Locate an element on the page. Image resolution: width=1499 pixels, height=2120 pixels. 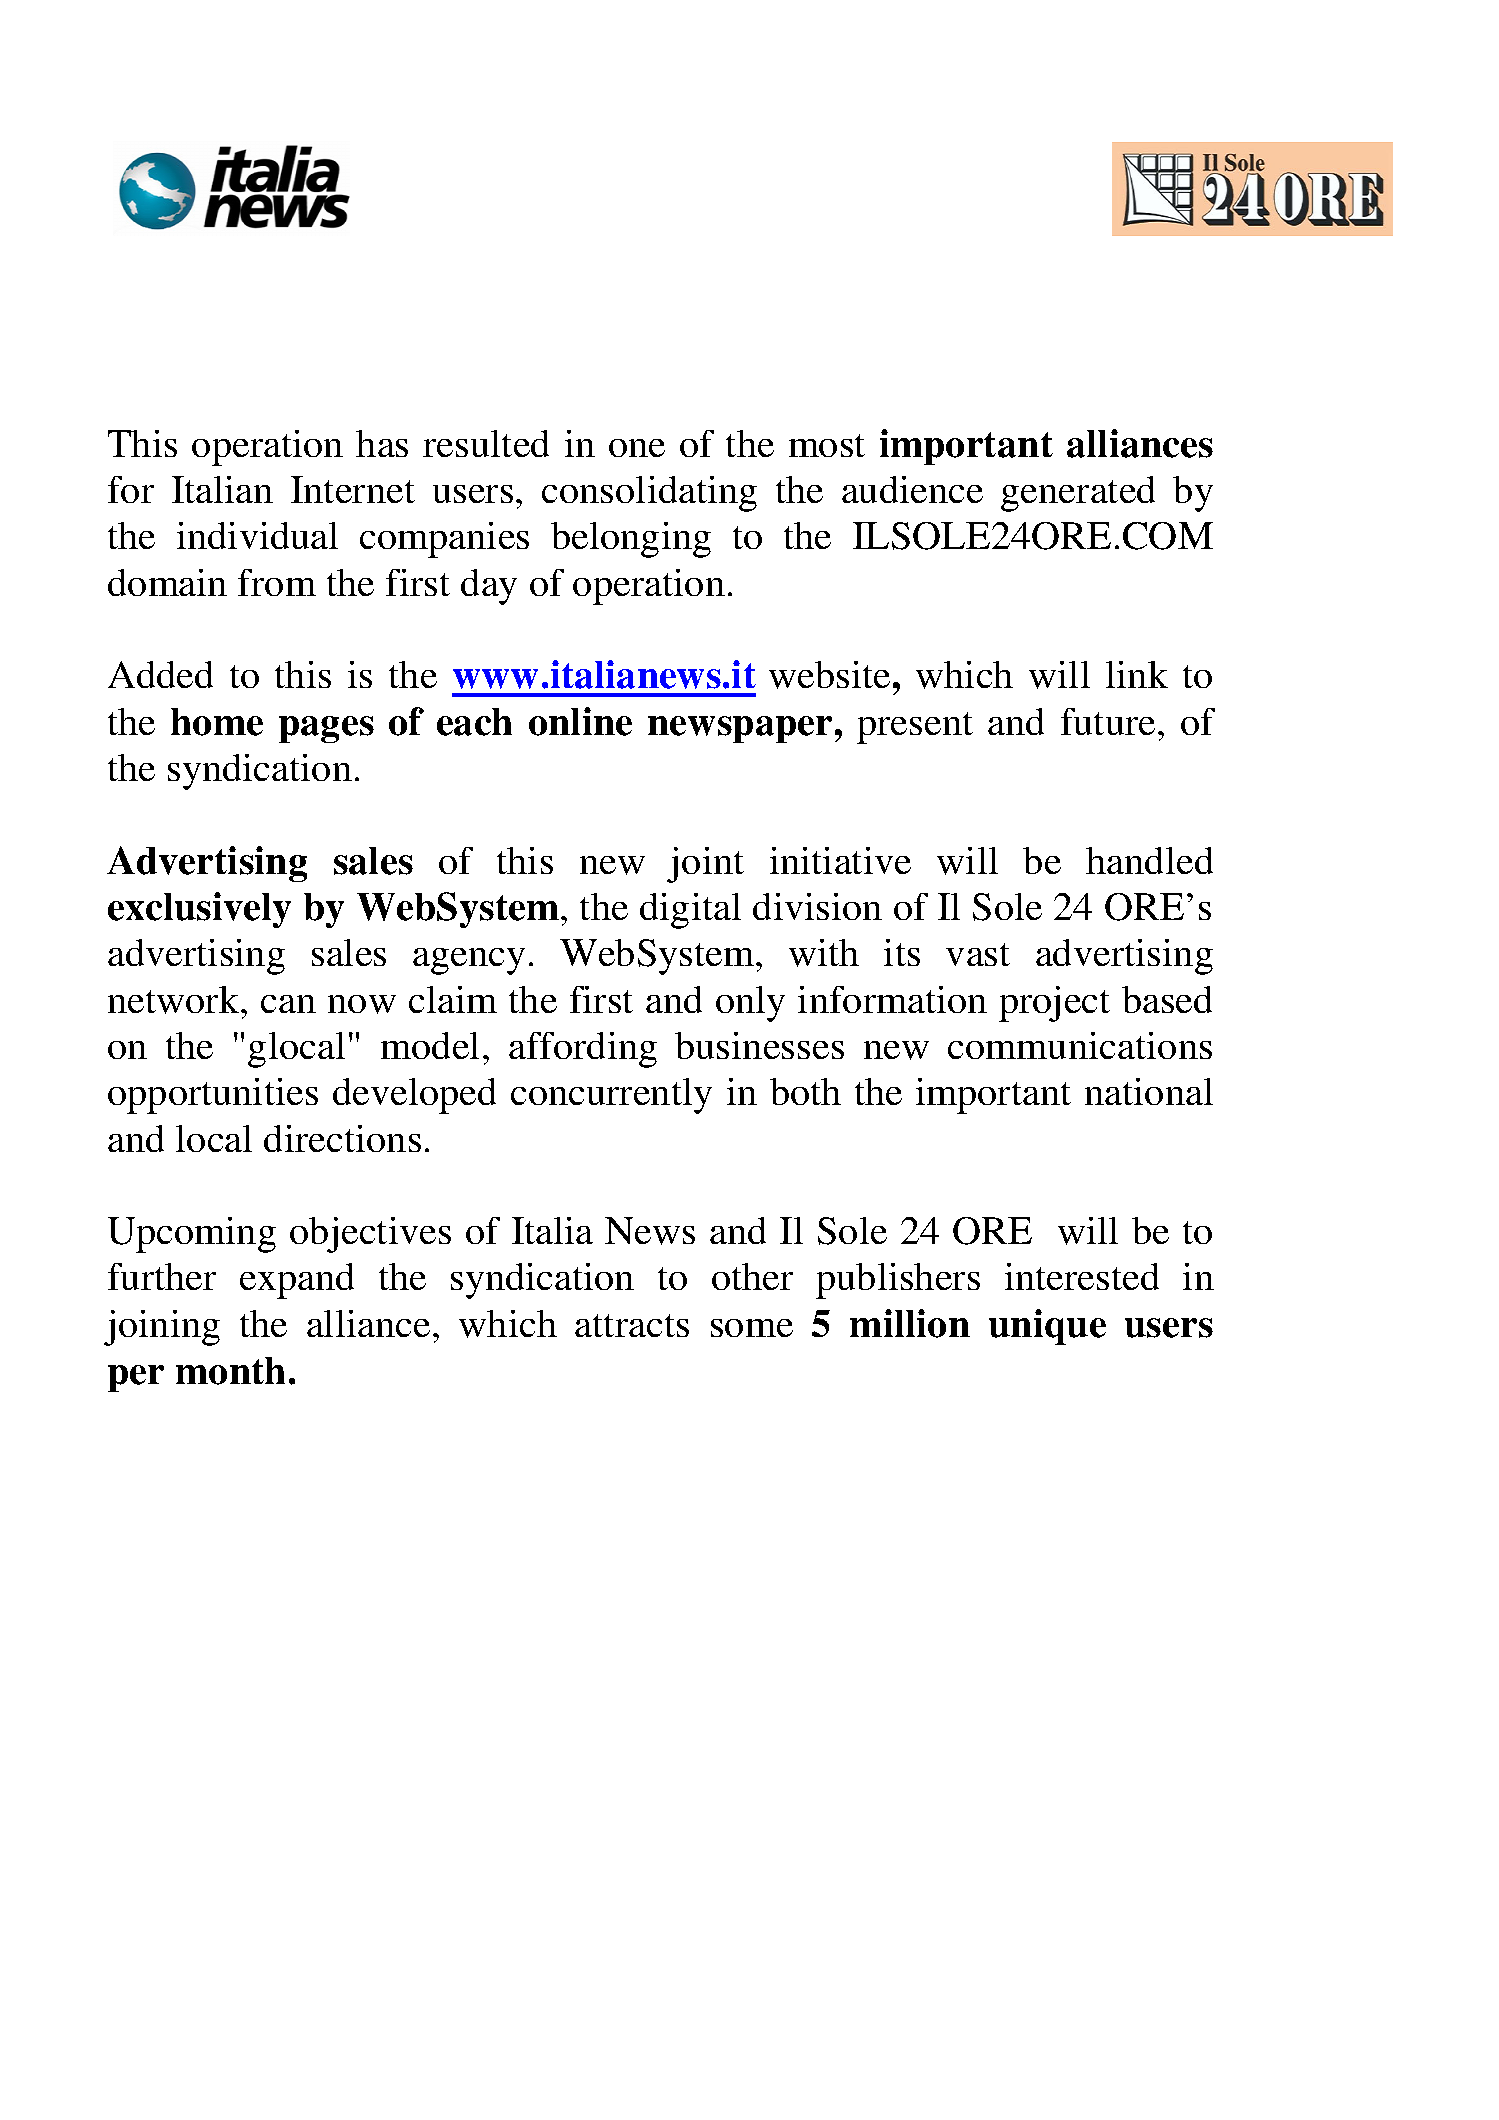
future is located at coordinates (1108, 721).
